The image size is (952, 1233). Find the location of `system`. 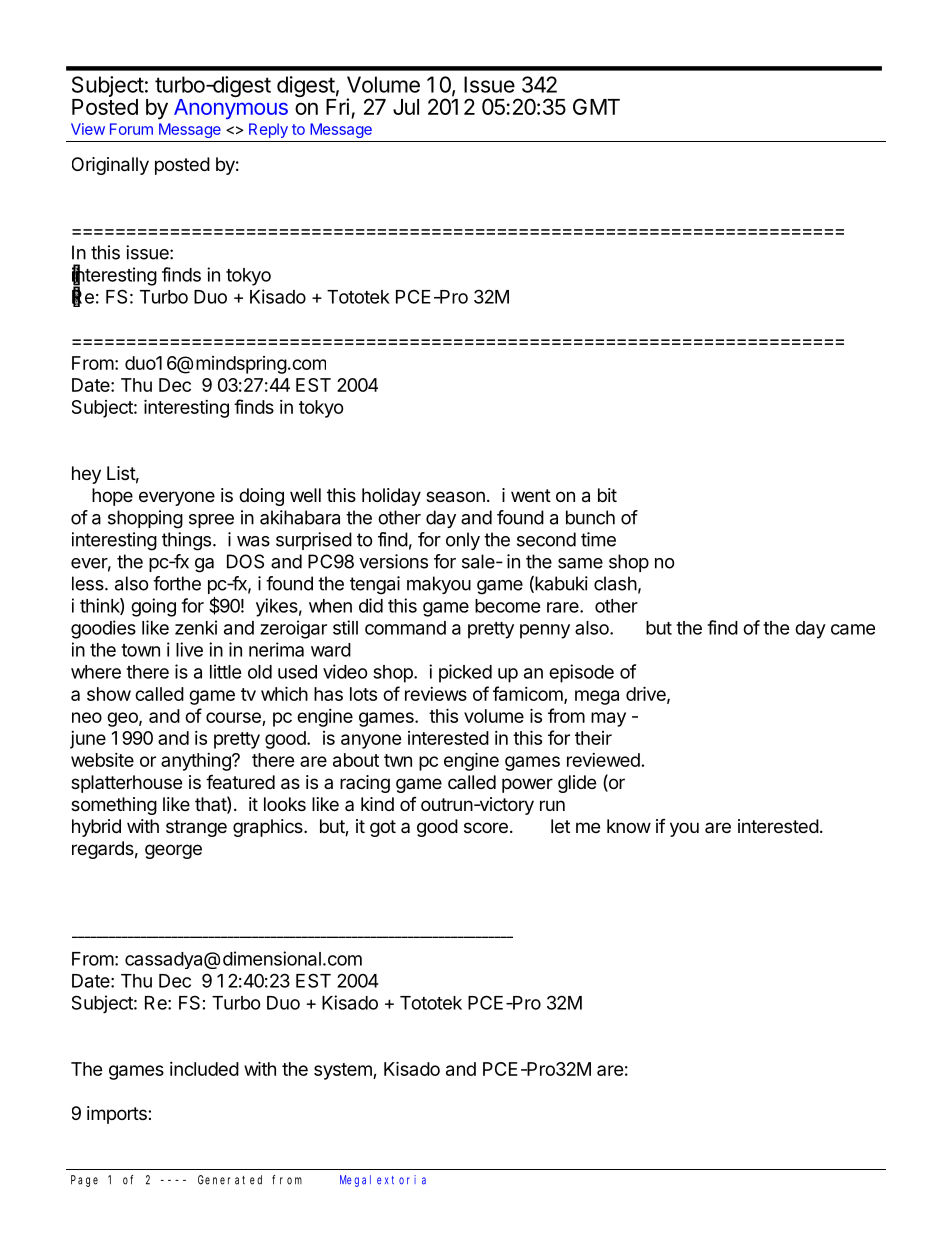

system is located at coordinates (344, 1071).
